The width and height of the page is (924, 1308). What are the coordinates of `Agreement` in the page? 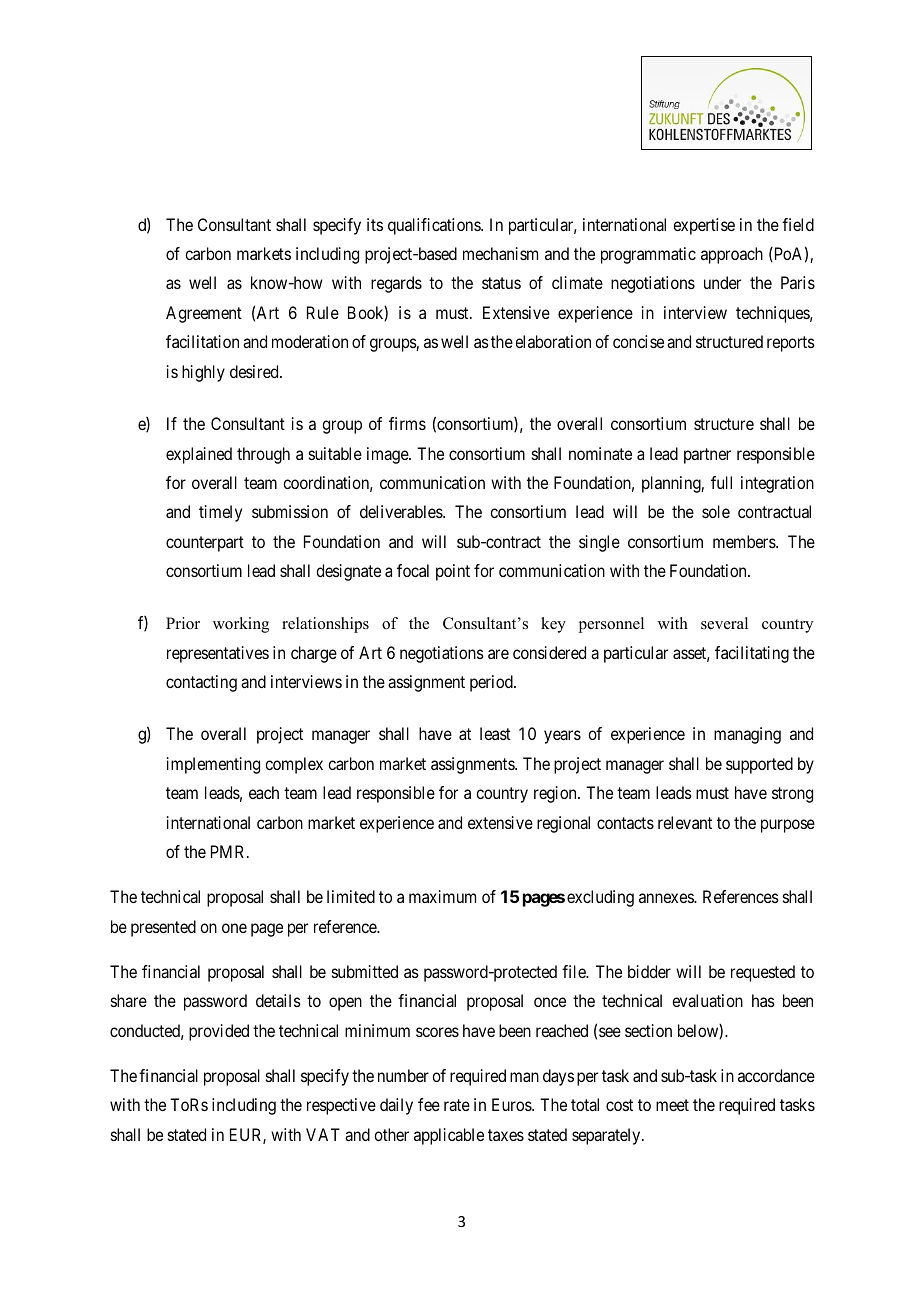 It's located at (204, 314).
